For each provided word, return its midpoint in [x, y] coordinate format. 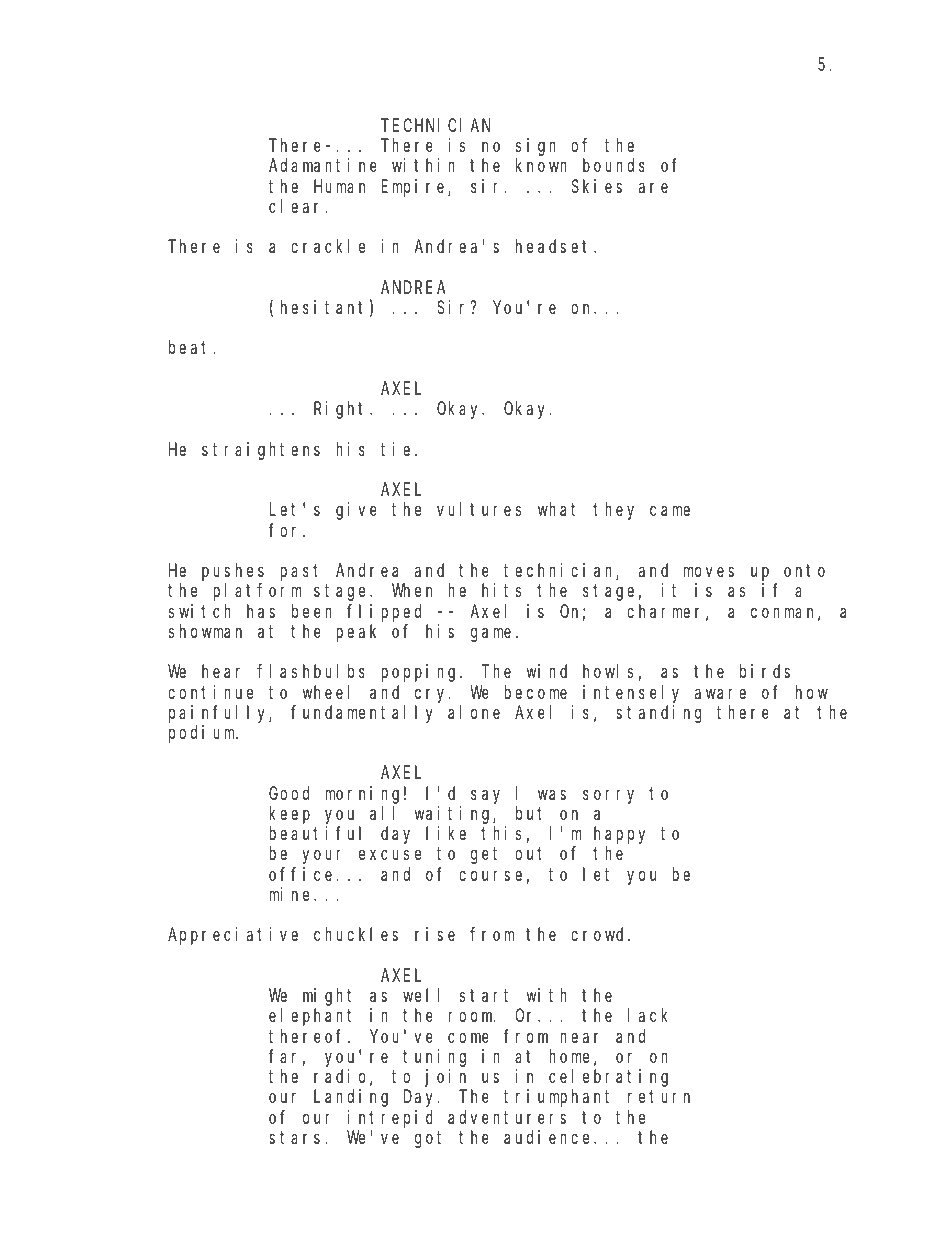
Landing [351, 1098]
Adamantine [323, 165]
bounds [614, 165]
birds [765, 671]
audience [549, 1137]
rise [435, 934]
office [300, 874]
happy [619, 835]
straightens [261, 451]
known [541, 165]
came [670, 511]
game [491, 634]
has [261, 611]
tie [398, 449]
